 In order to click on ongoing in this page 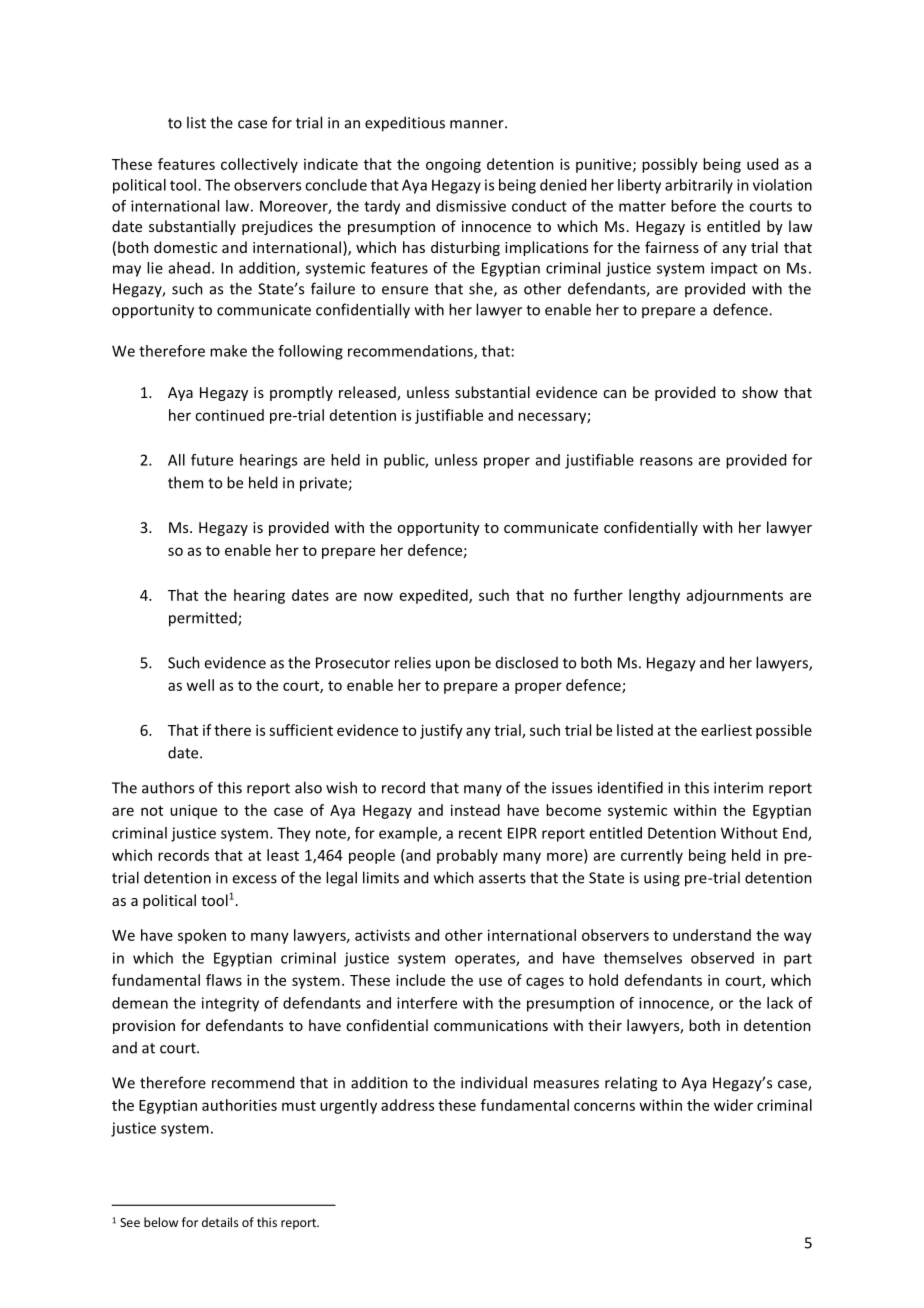, I will do `click(453, 165)`.
